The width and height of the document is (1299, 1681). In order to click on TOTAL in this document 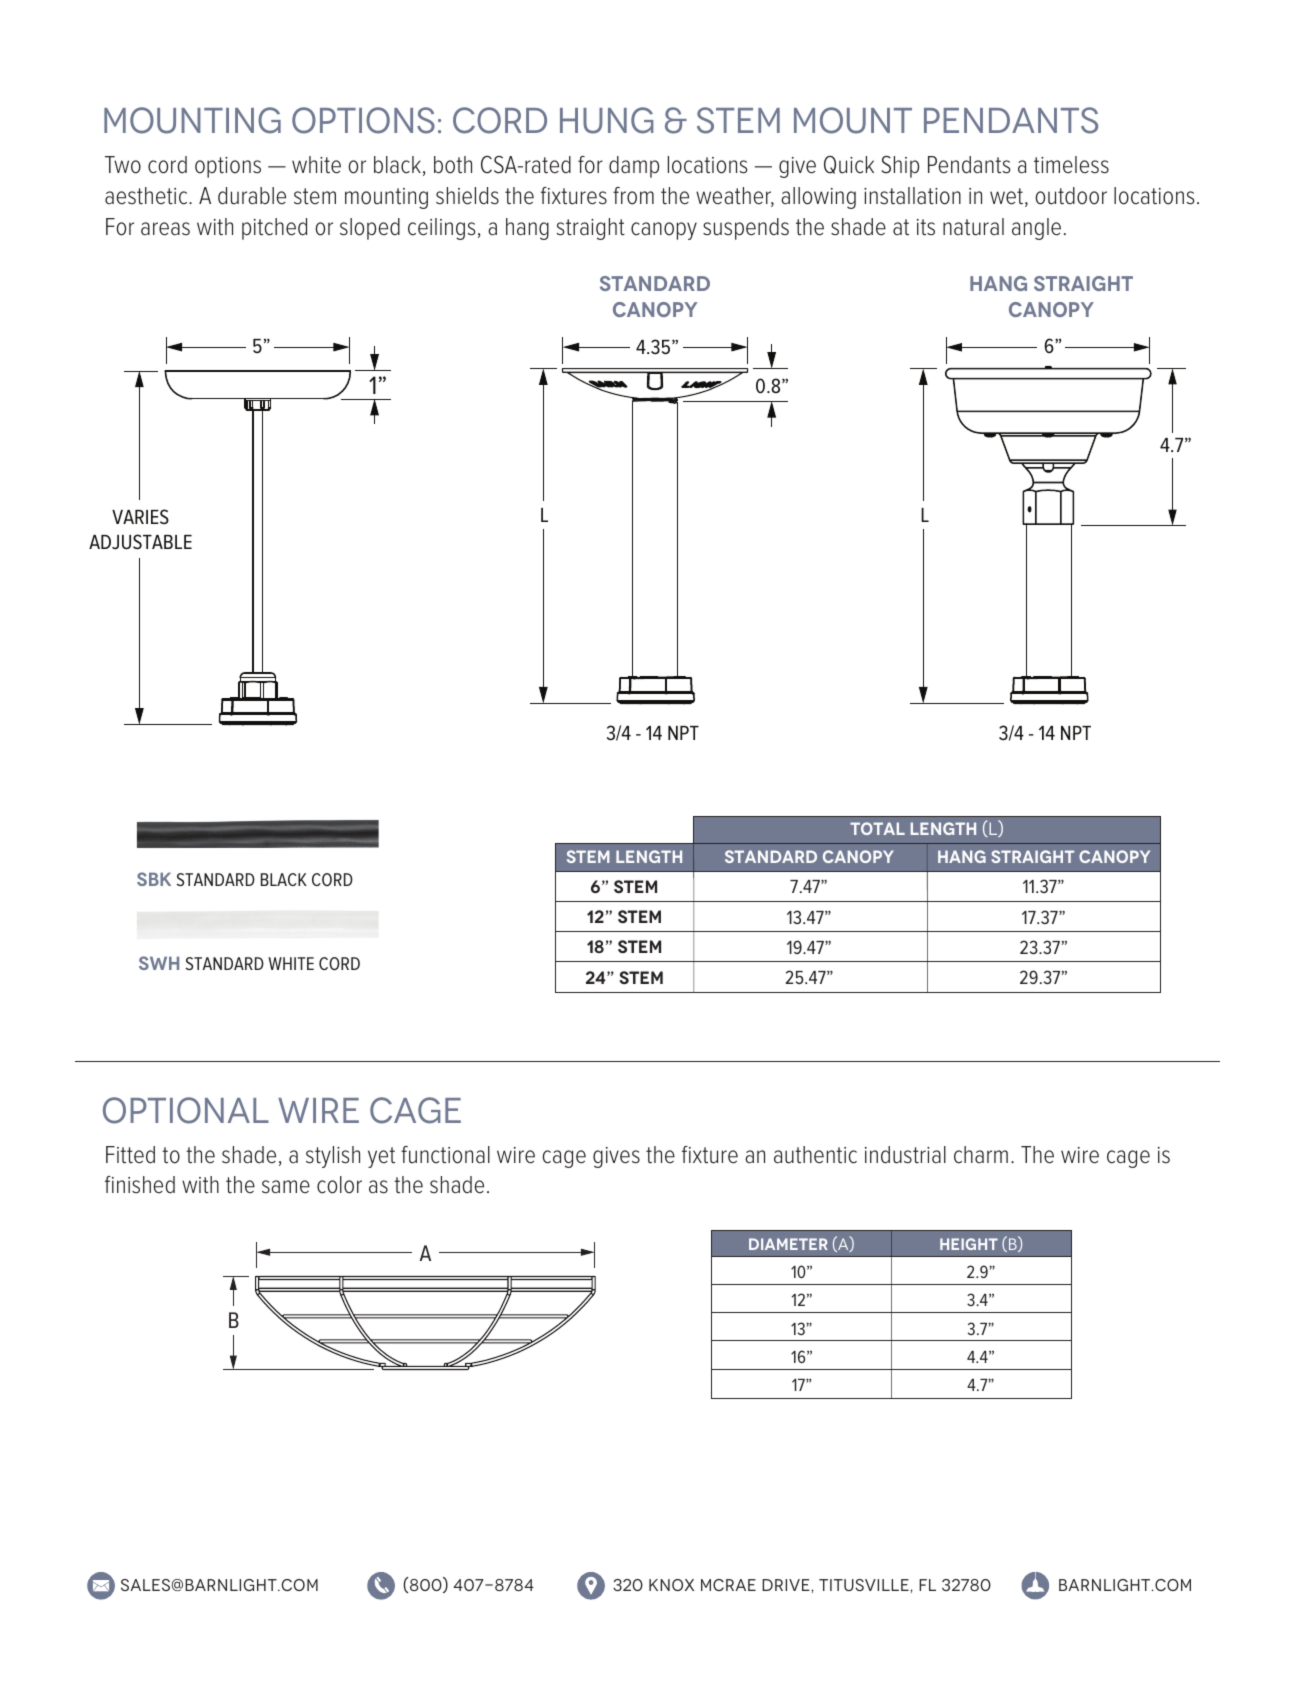, I will do `click(877, 828)`.
